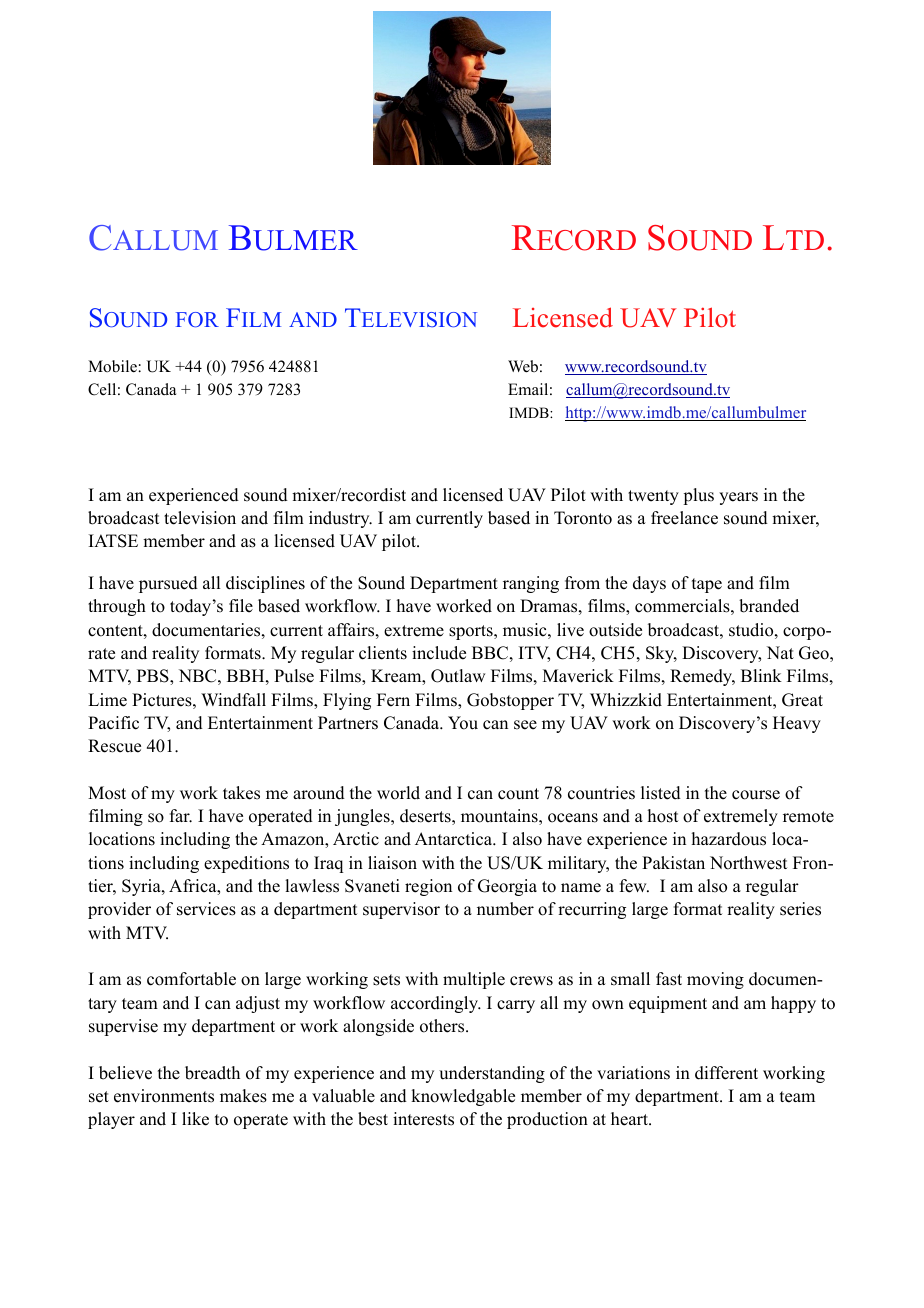  Describe the element at coordinates (505, 909) in the screenshot. I see `number` at that location.
